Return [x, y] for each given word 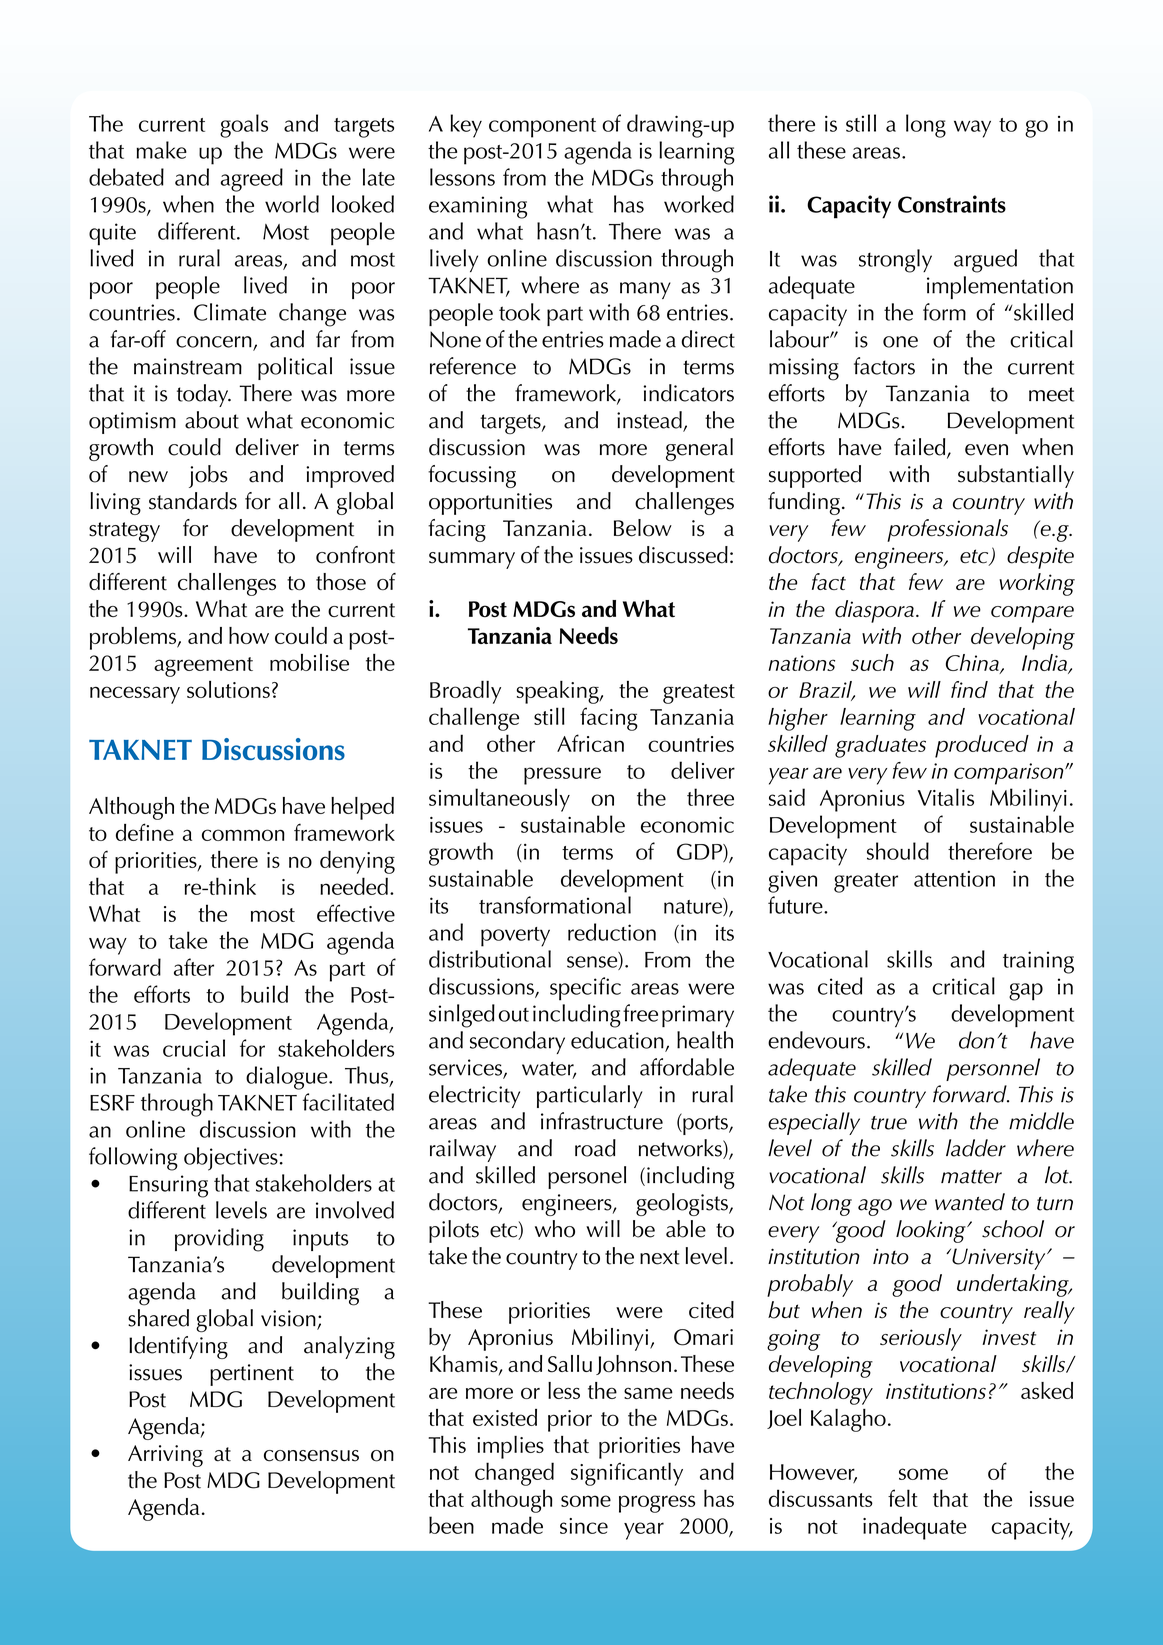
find [969, 689]
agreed [252, 180]
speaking [559, 692]
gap [1026, 992]
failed [921, 448]
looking [932, 1231]
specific [585, 989]
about [212, 420]
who [555, 1229]
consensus [311, 1456]
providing [219, 1240]
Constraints [952, 204]
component [542, 128]
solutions [228, 689]
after [194, 967]
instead [650, 421]
